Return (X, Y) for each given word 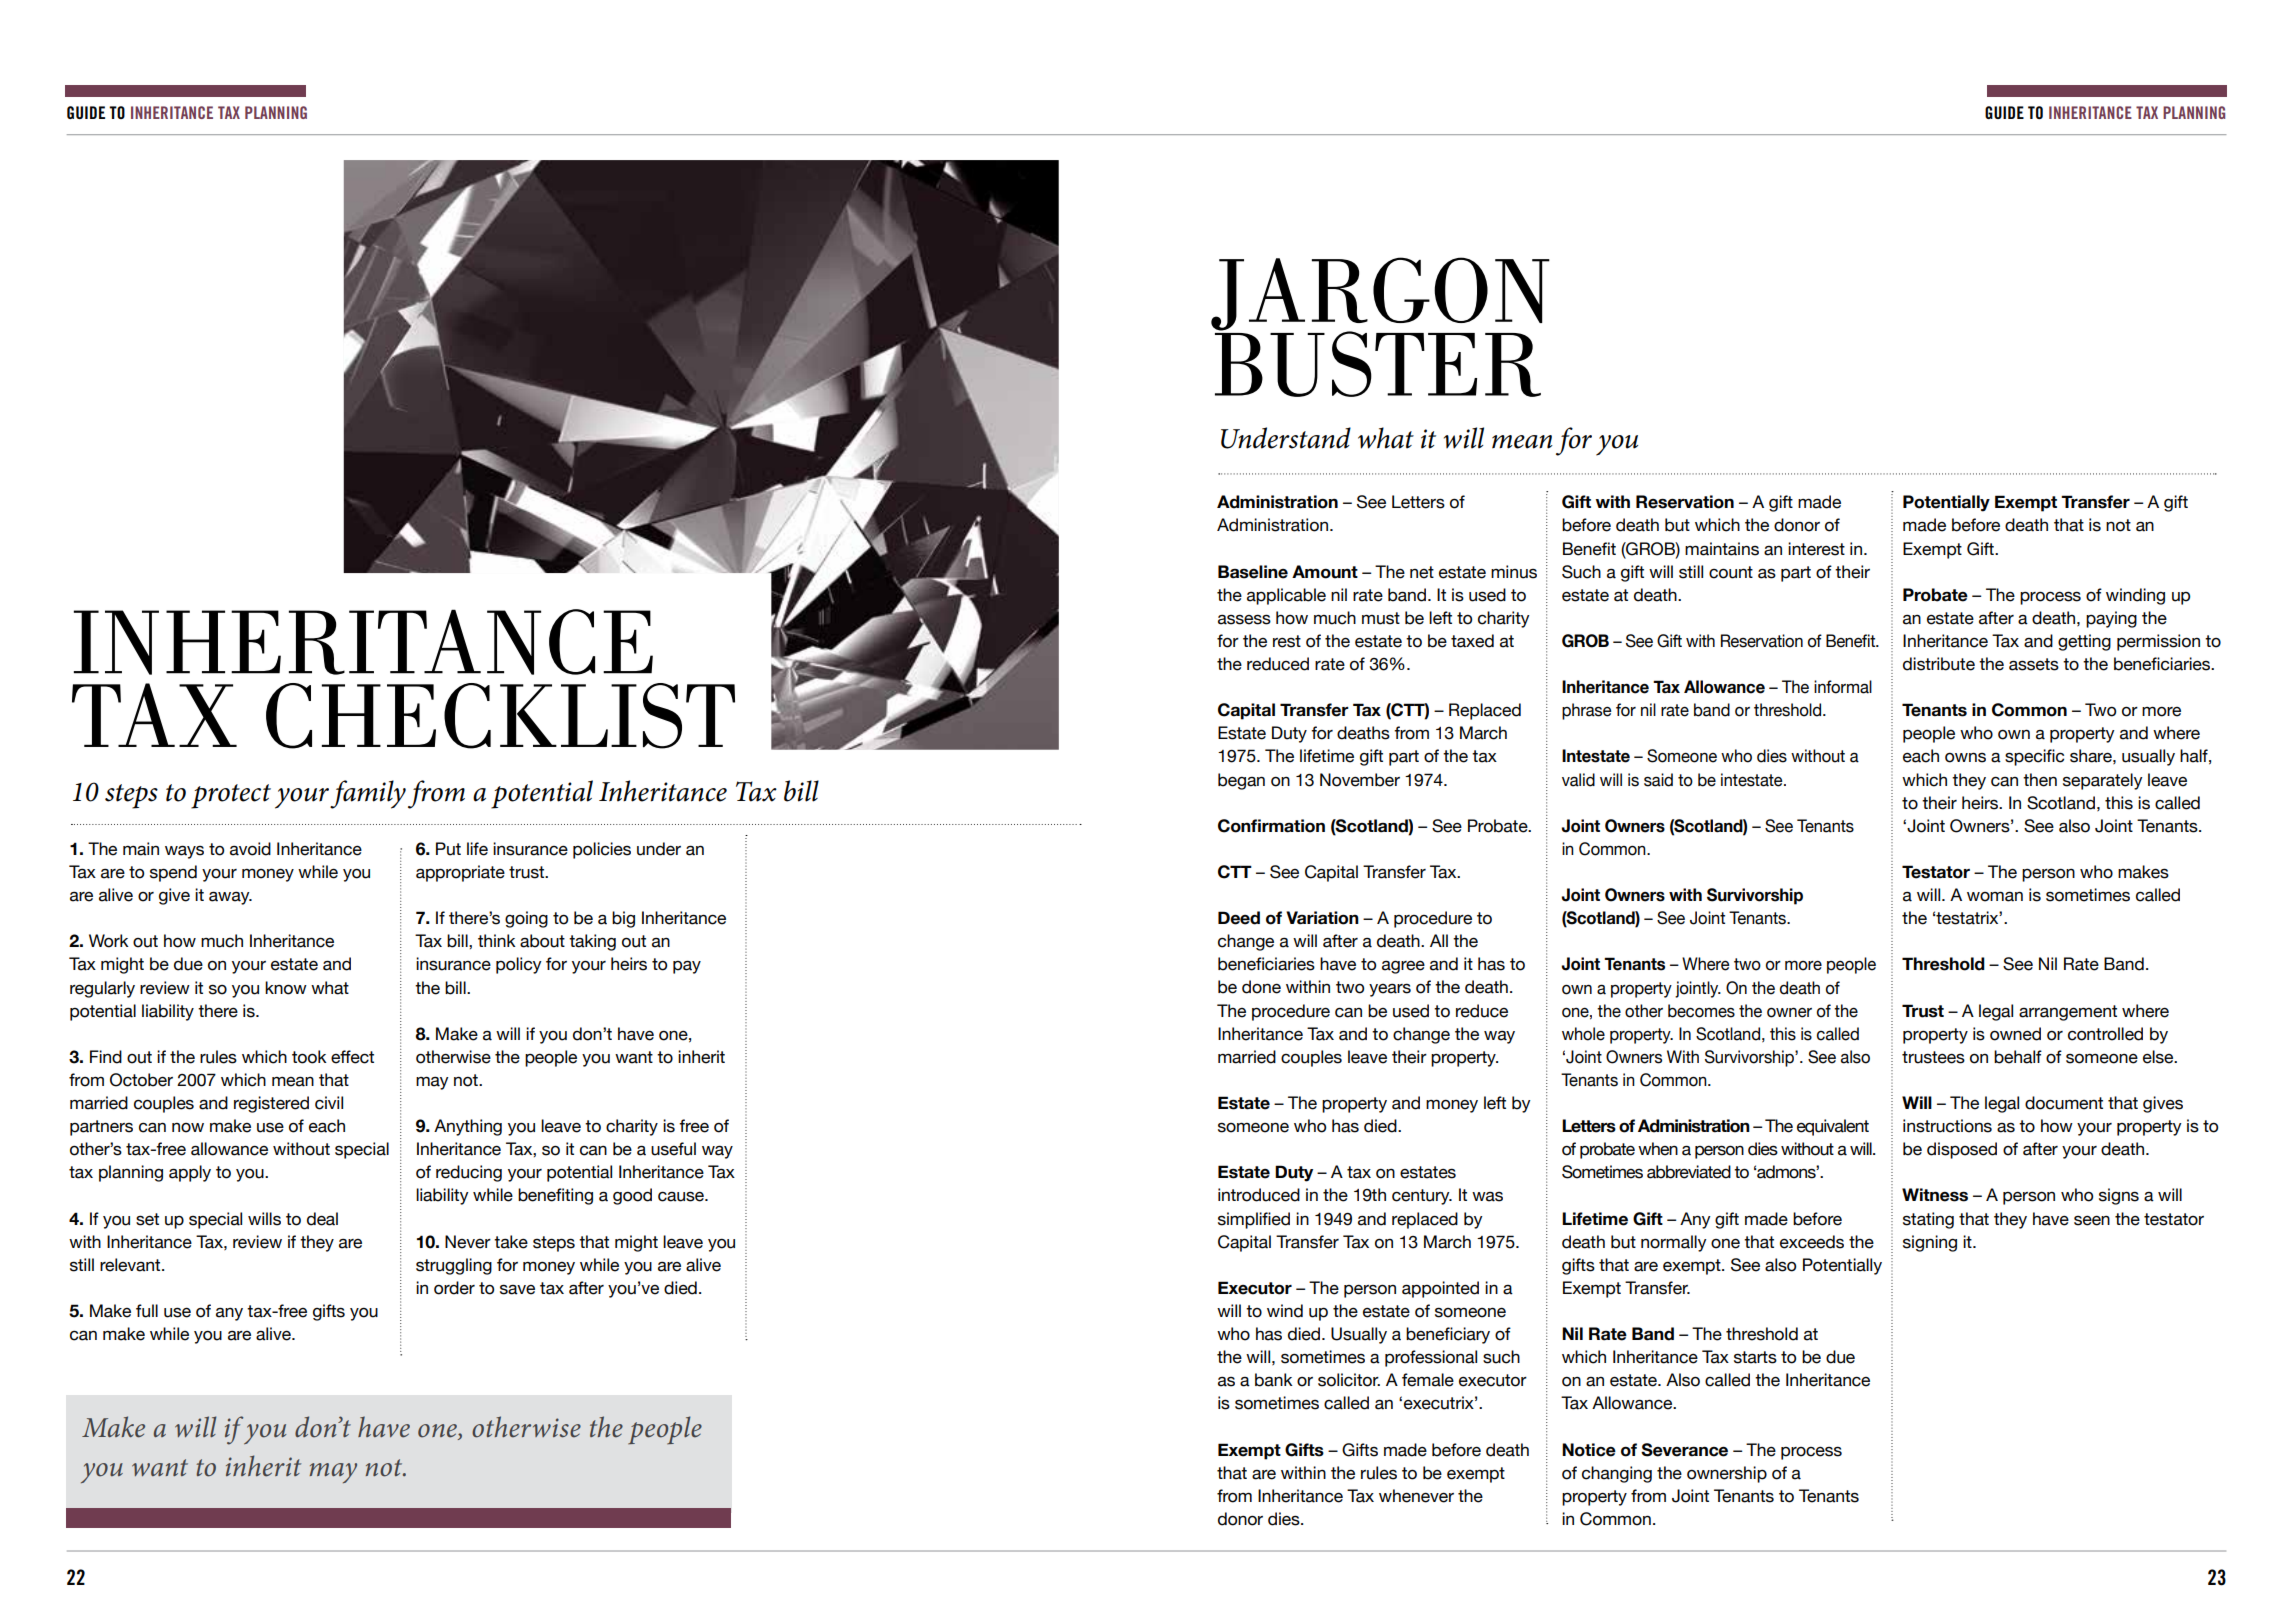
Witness (1935, 1195)
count (1731, 572)
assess (1244, 619)
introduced (1259, 1195)
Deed (1239, 918)
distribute (1939, 664)
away (230, 898)
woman (1995, 896)
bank (1274, 1380)
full (147, 1311)
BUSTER (1378, 363)
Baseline (1253, 572)
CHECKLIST (500, 716)
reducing (469, 1173)
